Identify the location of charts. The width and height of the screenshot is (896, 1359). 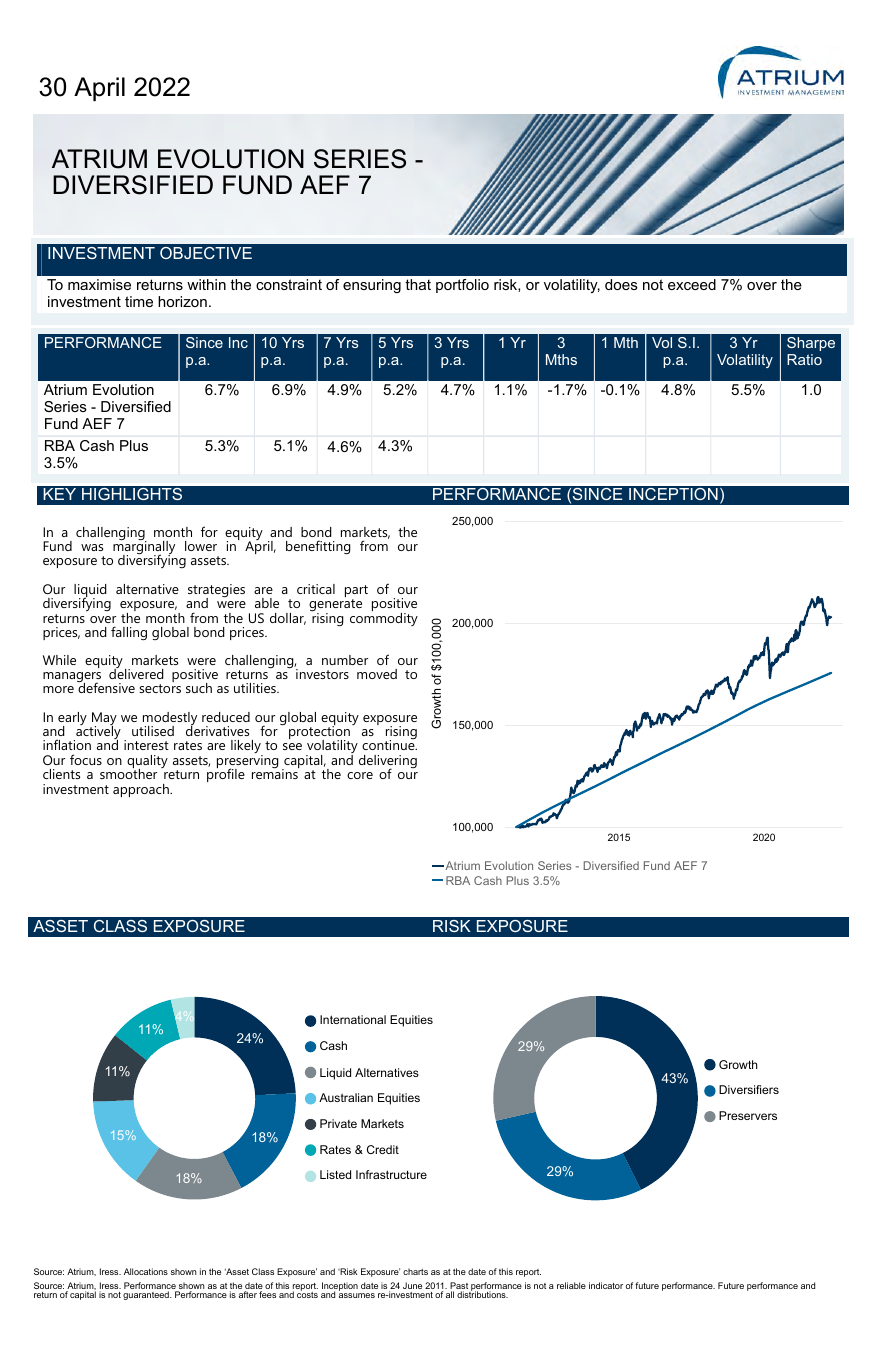
(415, 1271).
